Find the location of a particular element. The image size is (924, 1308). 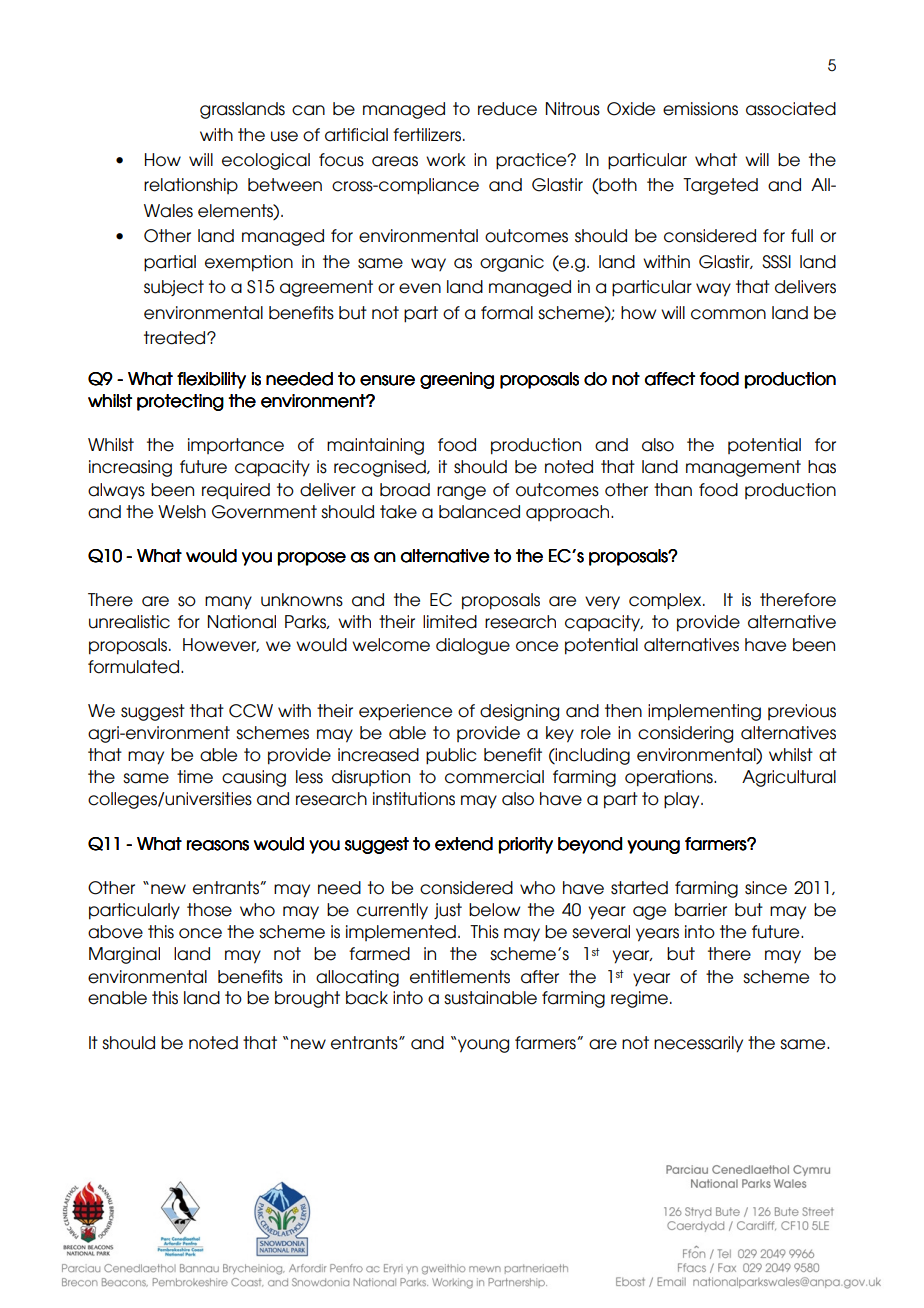

emissions is located at coordinates (700, 109).
